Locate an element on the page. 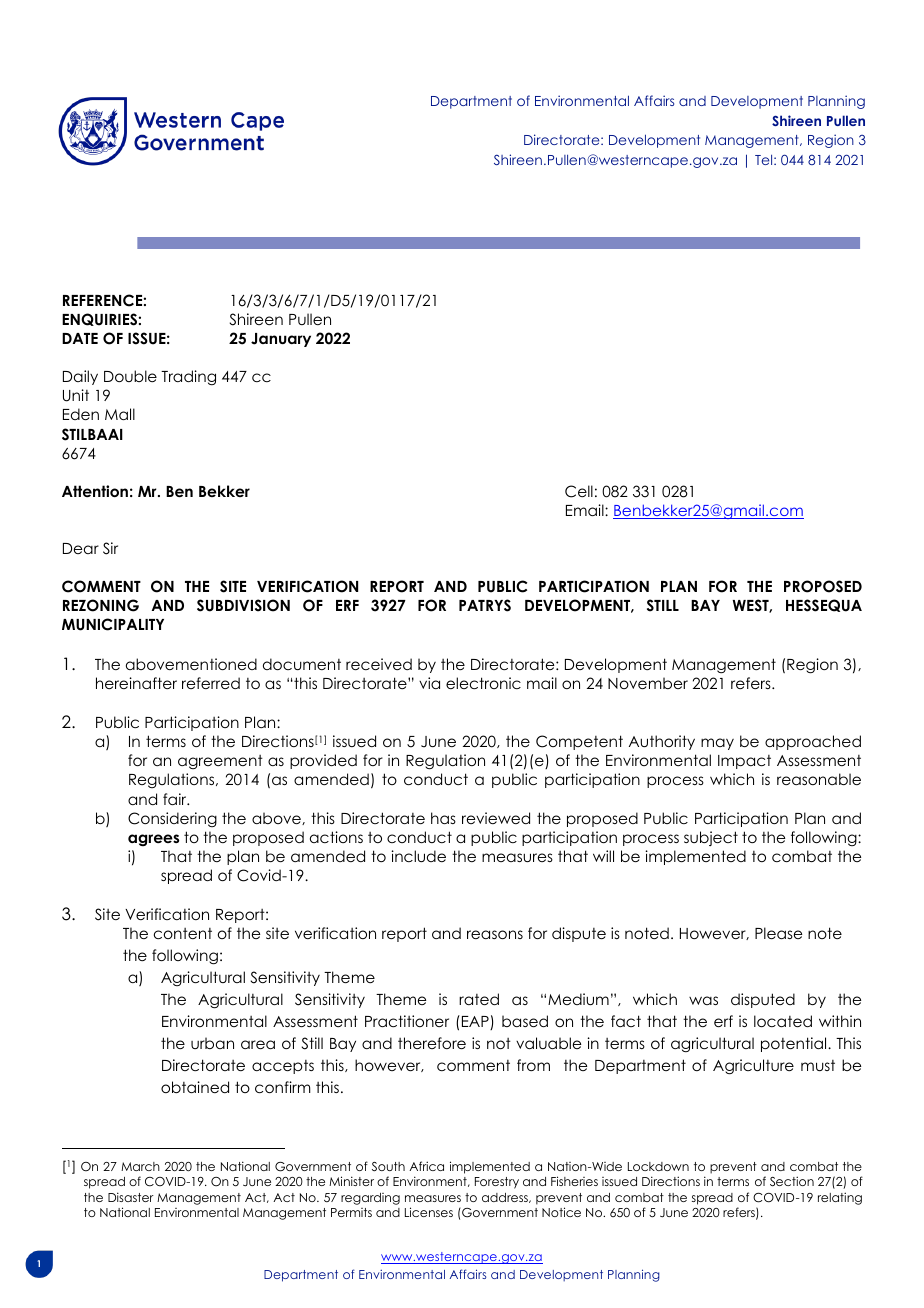  was is located at coordinates (703, 1000).
